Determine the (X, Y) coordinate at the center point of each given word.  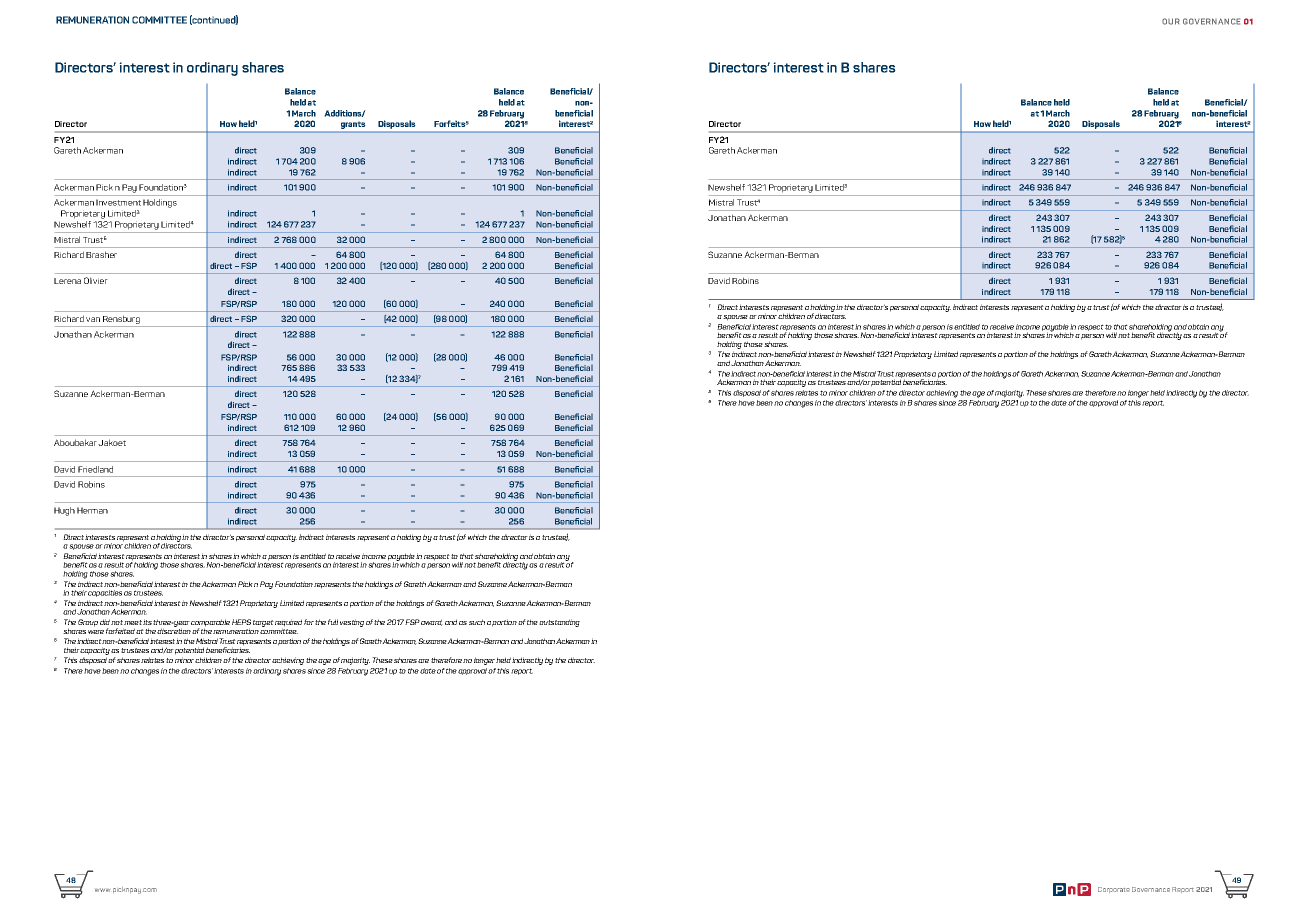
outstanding (559, 623)
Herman (92, 510)
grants (353, 127)
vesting (352, 623)
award (432, 622)
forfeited (120, 631)
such (477, 622)
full (333, 622)
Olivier (96, 280)
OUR (1171, 21)
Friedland (95, 469)
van (93, 319)
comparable (210, 624)
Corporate (1114, 890)
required (288, 624)
